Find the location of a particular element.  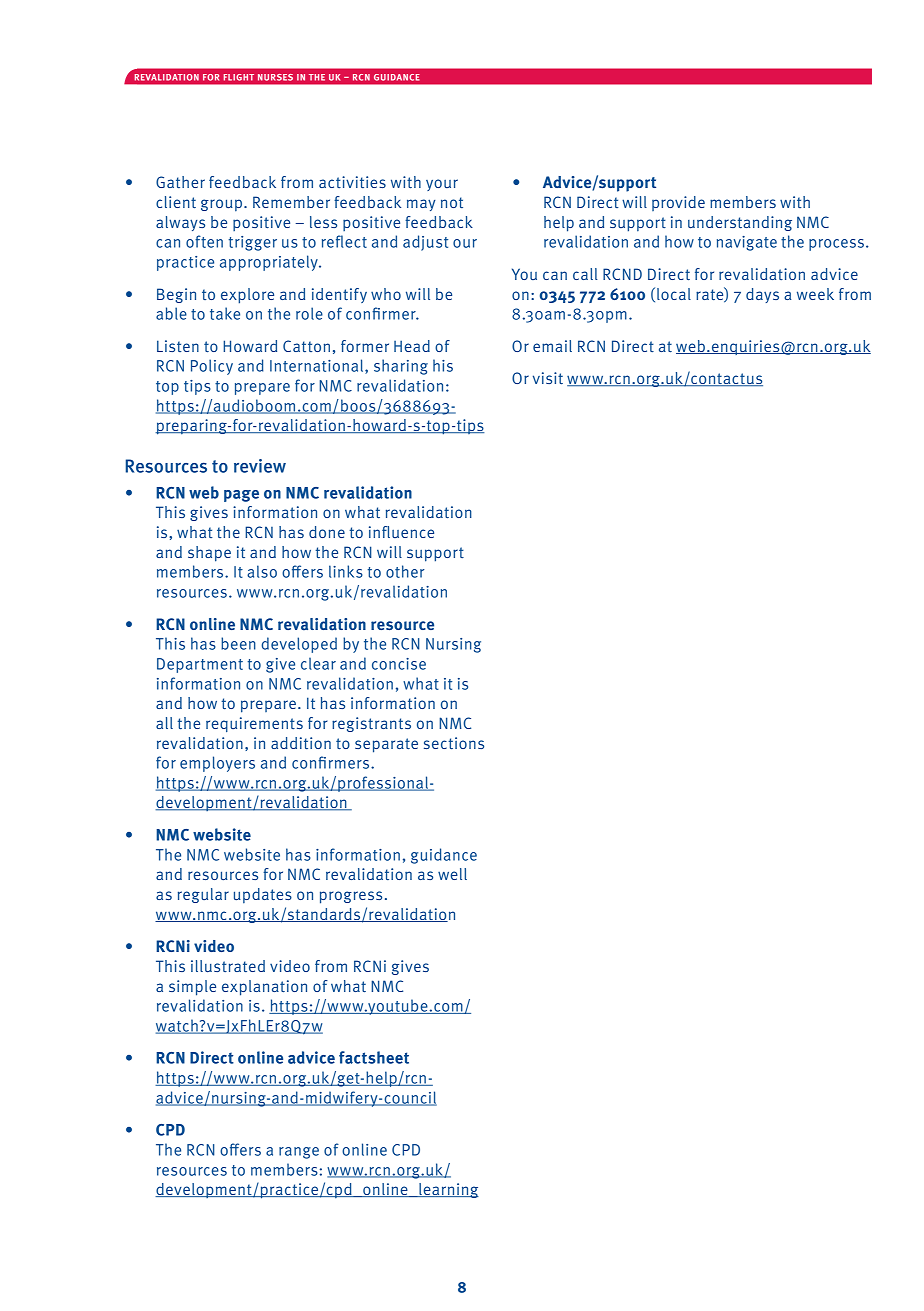

your is located at coordinates (442, 185).
